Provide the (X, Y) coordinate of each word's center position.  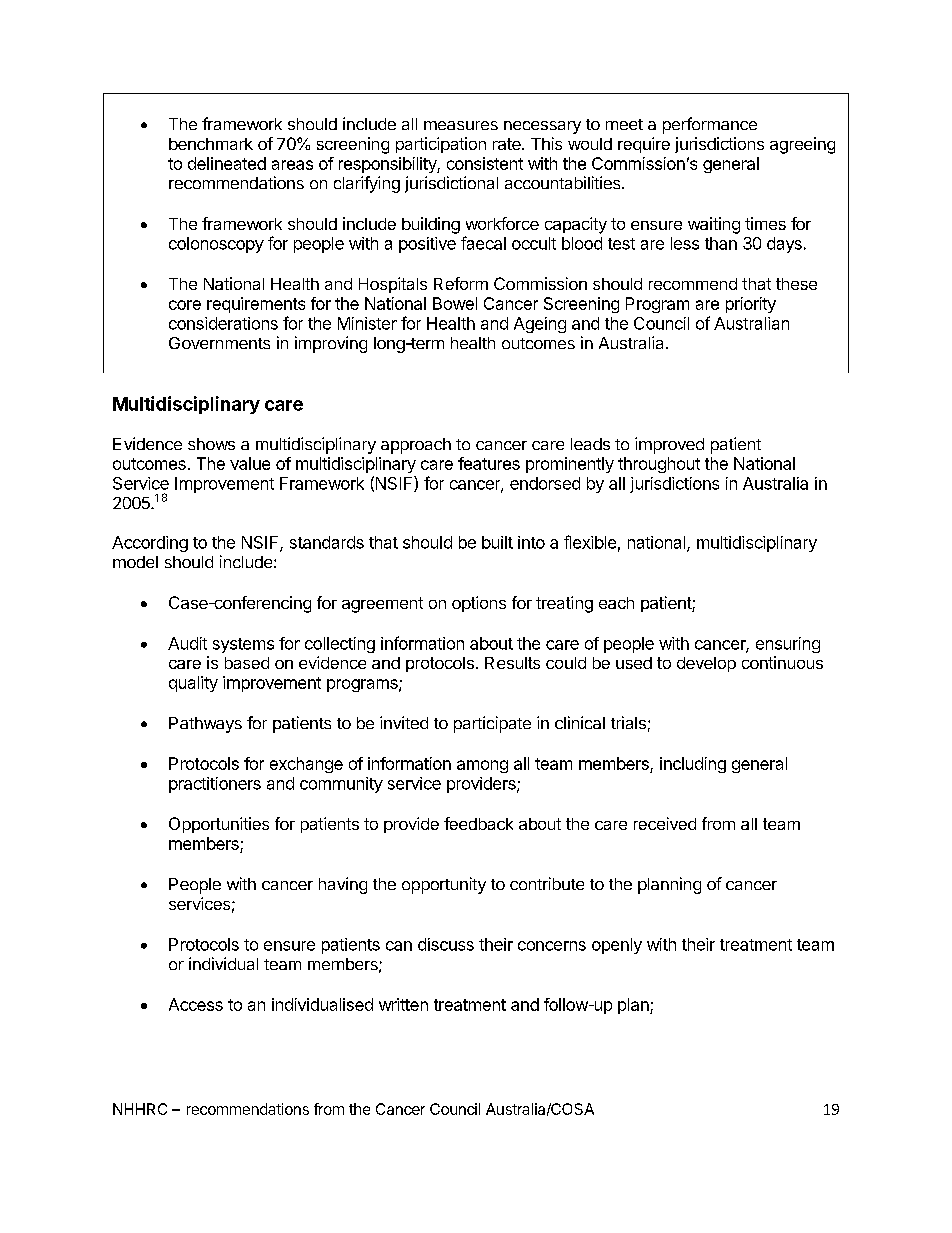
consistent (485, 163)
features (489, 463)
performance (710, 125)
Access (196, 1004)
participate (492, 724)
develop (706, 664)
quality (193, 684)
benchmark (211, 144)
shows (211, 444)
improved (669, 445)
